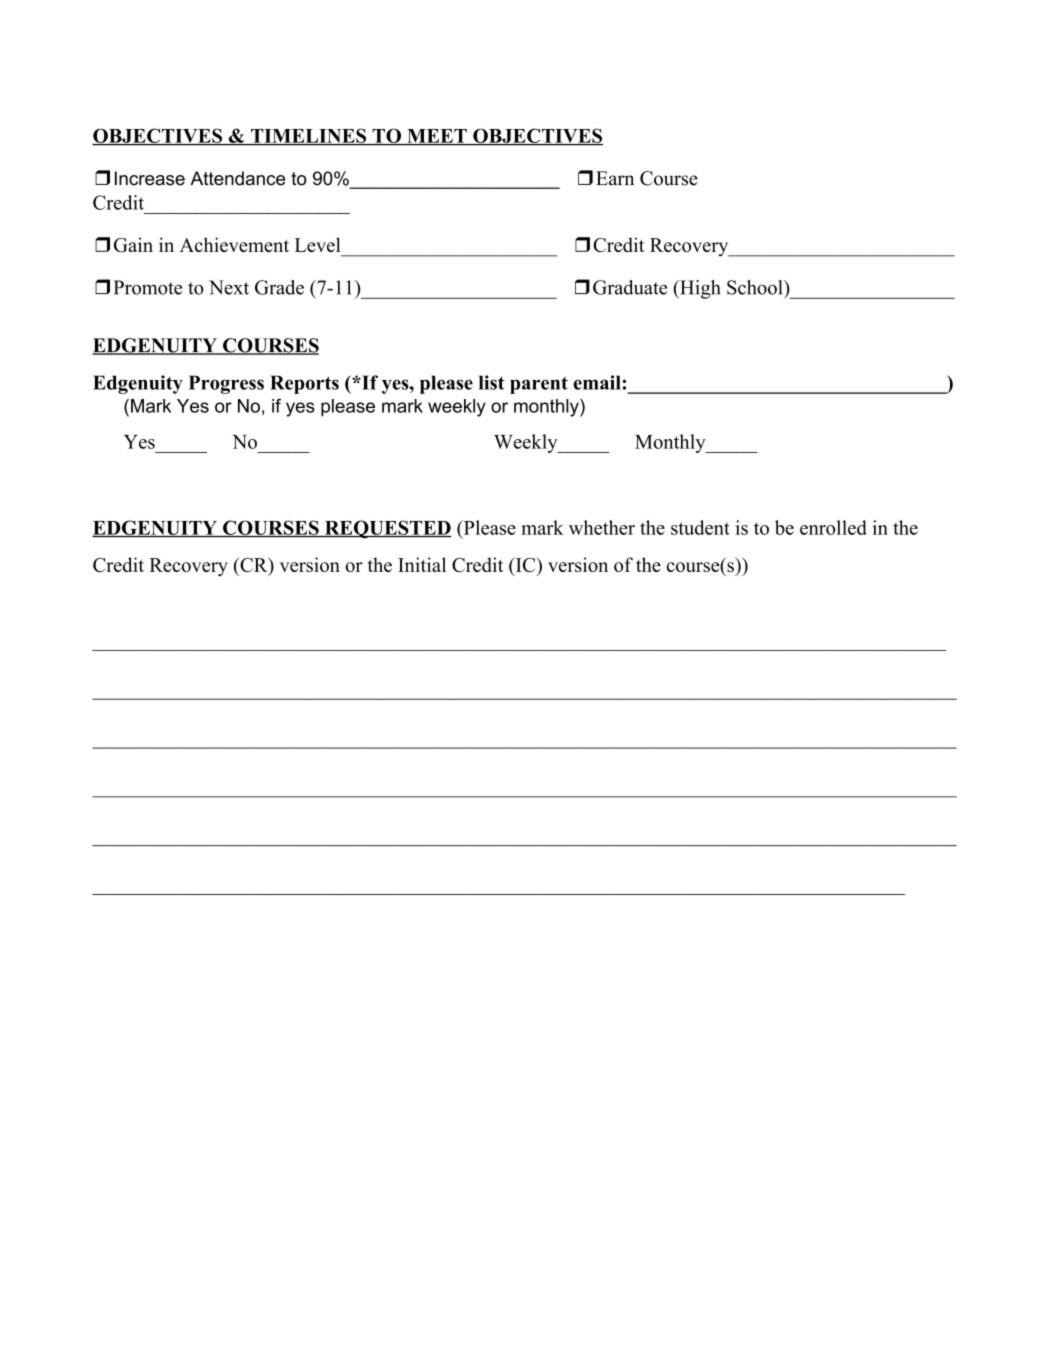 The image size is (1049, 1357). What do you see at coordinates (492, 382) in the screenshot?
I see `list` at bounding box center [492, 382].
